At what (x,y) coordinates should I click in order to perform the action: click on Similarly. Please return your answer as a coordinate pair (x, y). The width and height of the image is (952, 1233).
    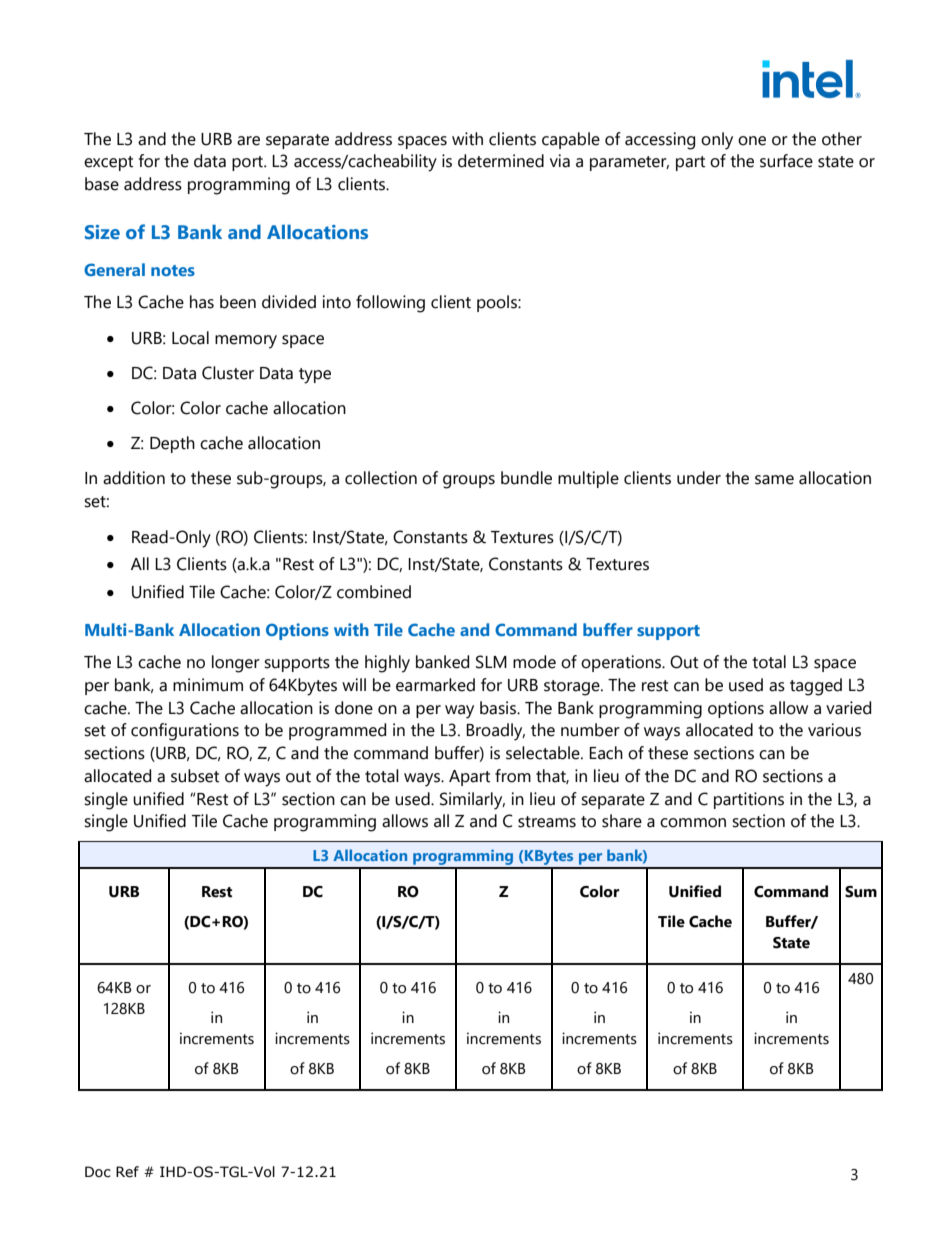
    Looking at the image, I should click on (472, 801).
